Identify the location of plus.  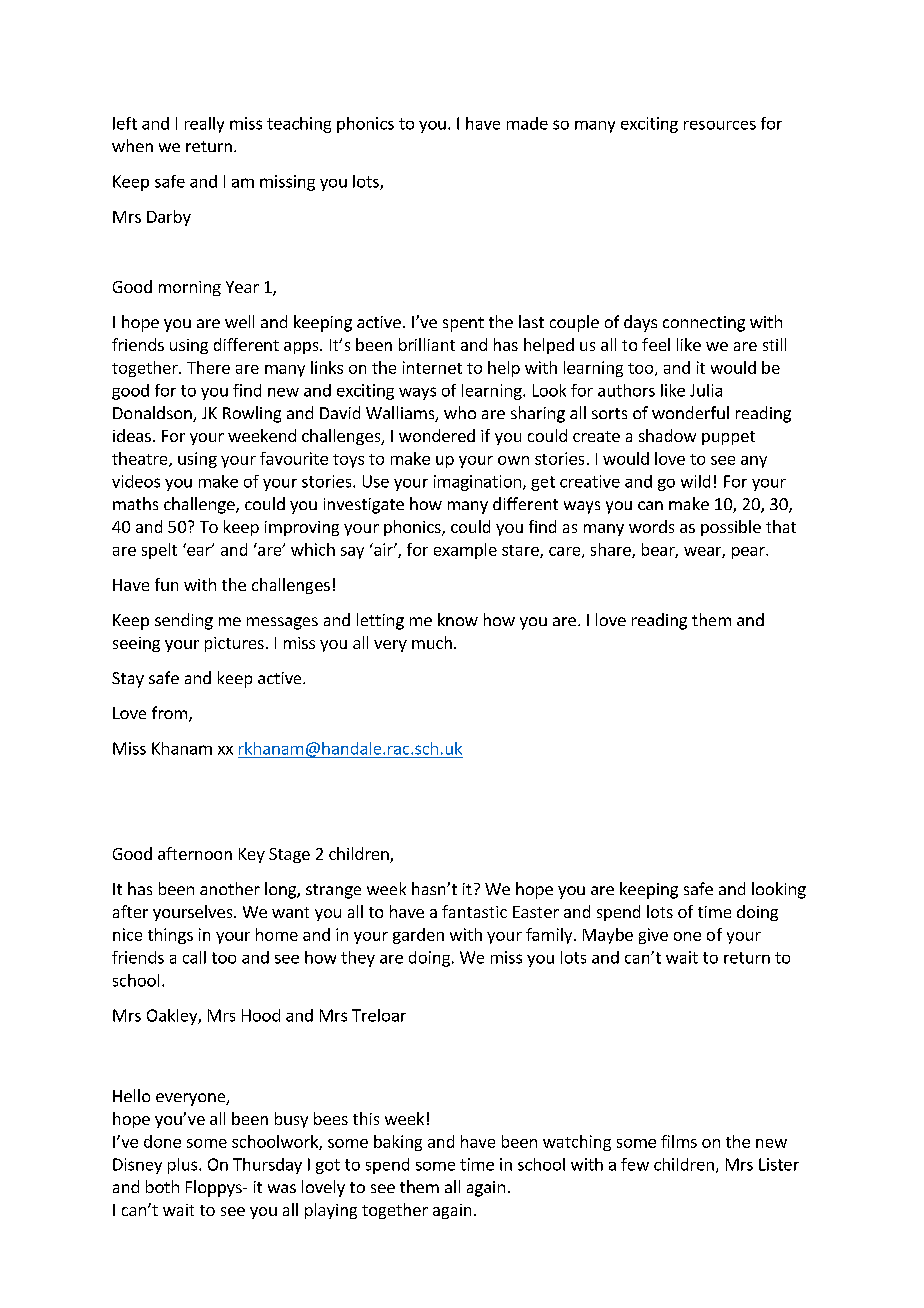
(184, 1166).
